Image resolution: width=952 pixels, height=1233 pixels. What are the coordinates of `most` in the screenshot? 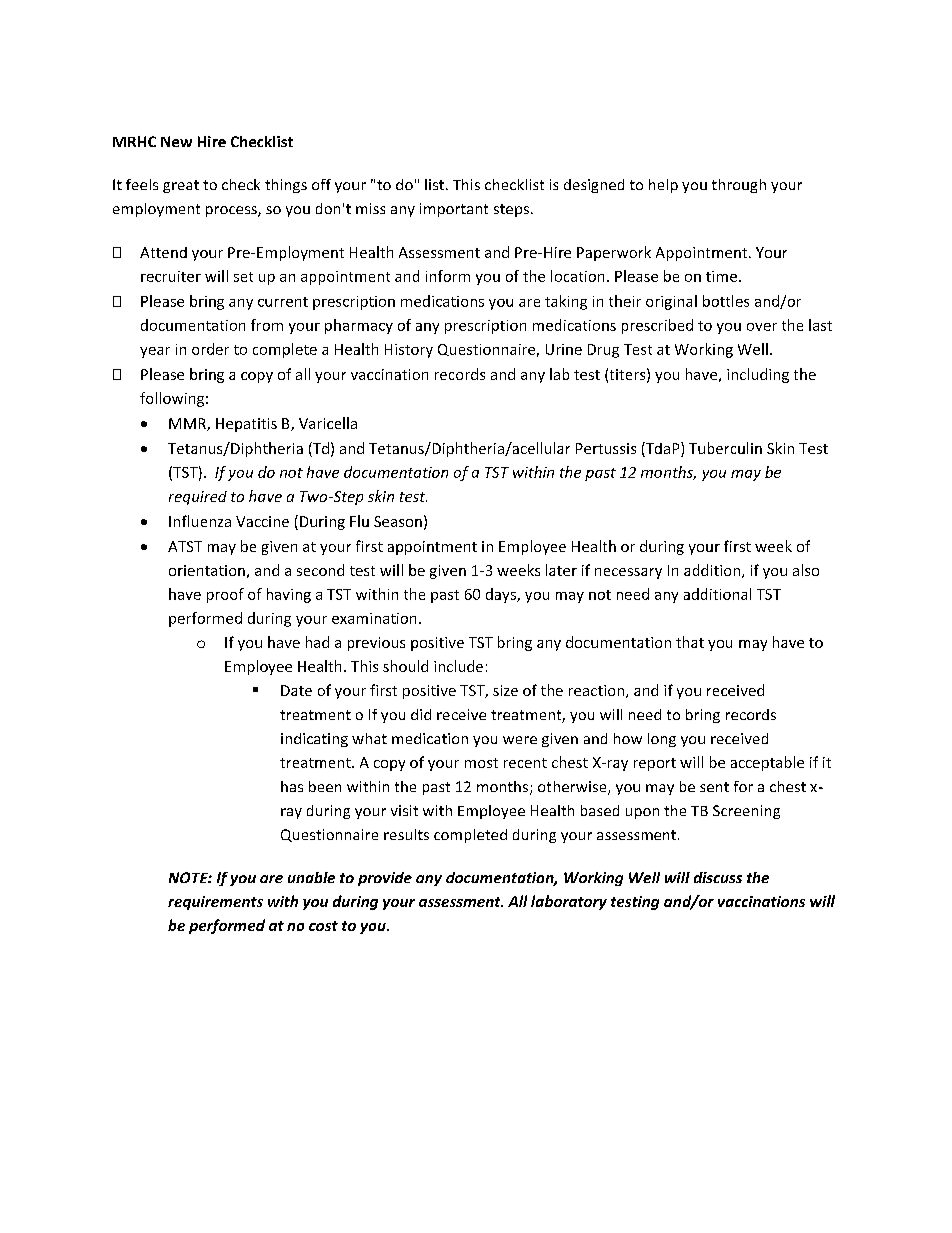 It's located at (481, 763).
